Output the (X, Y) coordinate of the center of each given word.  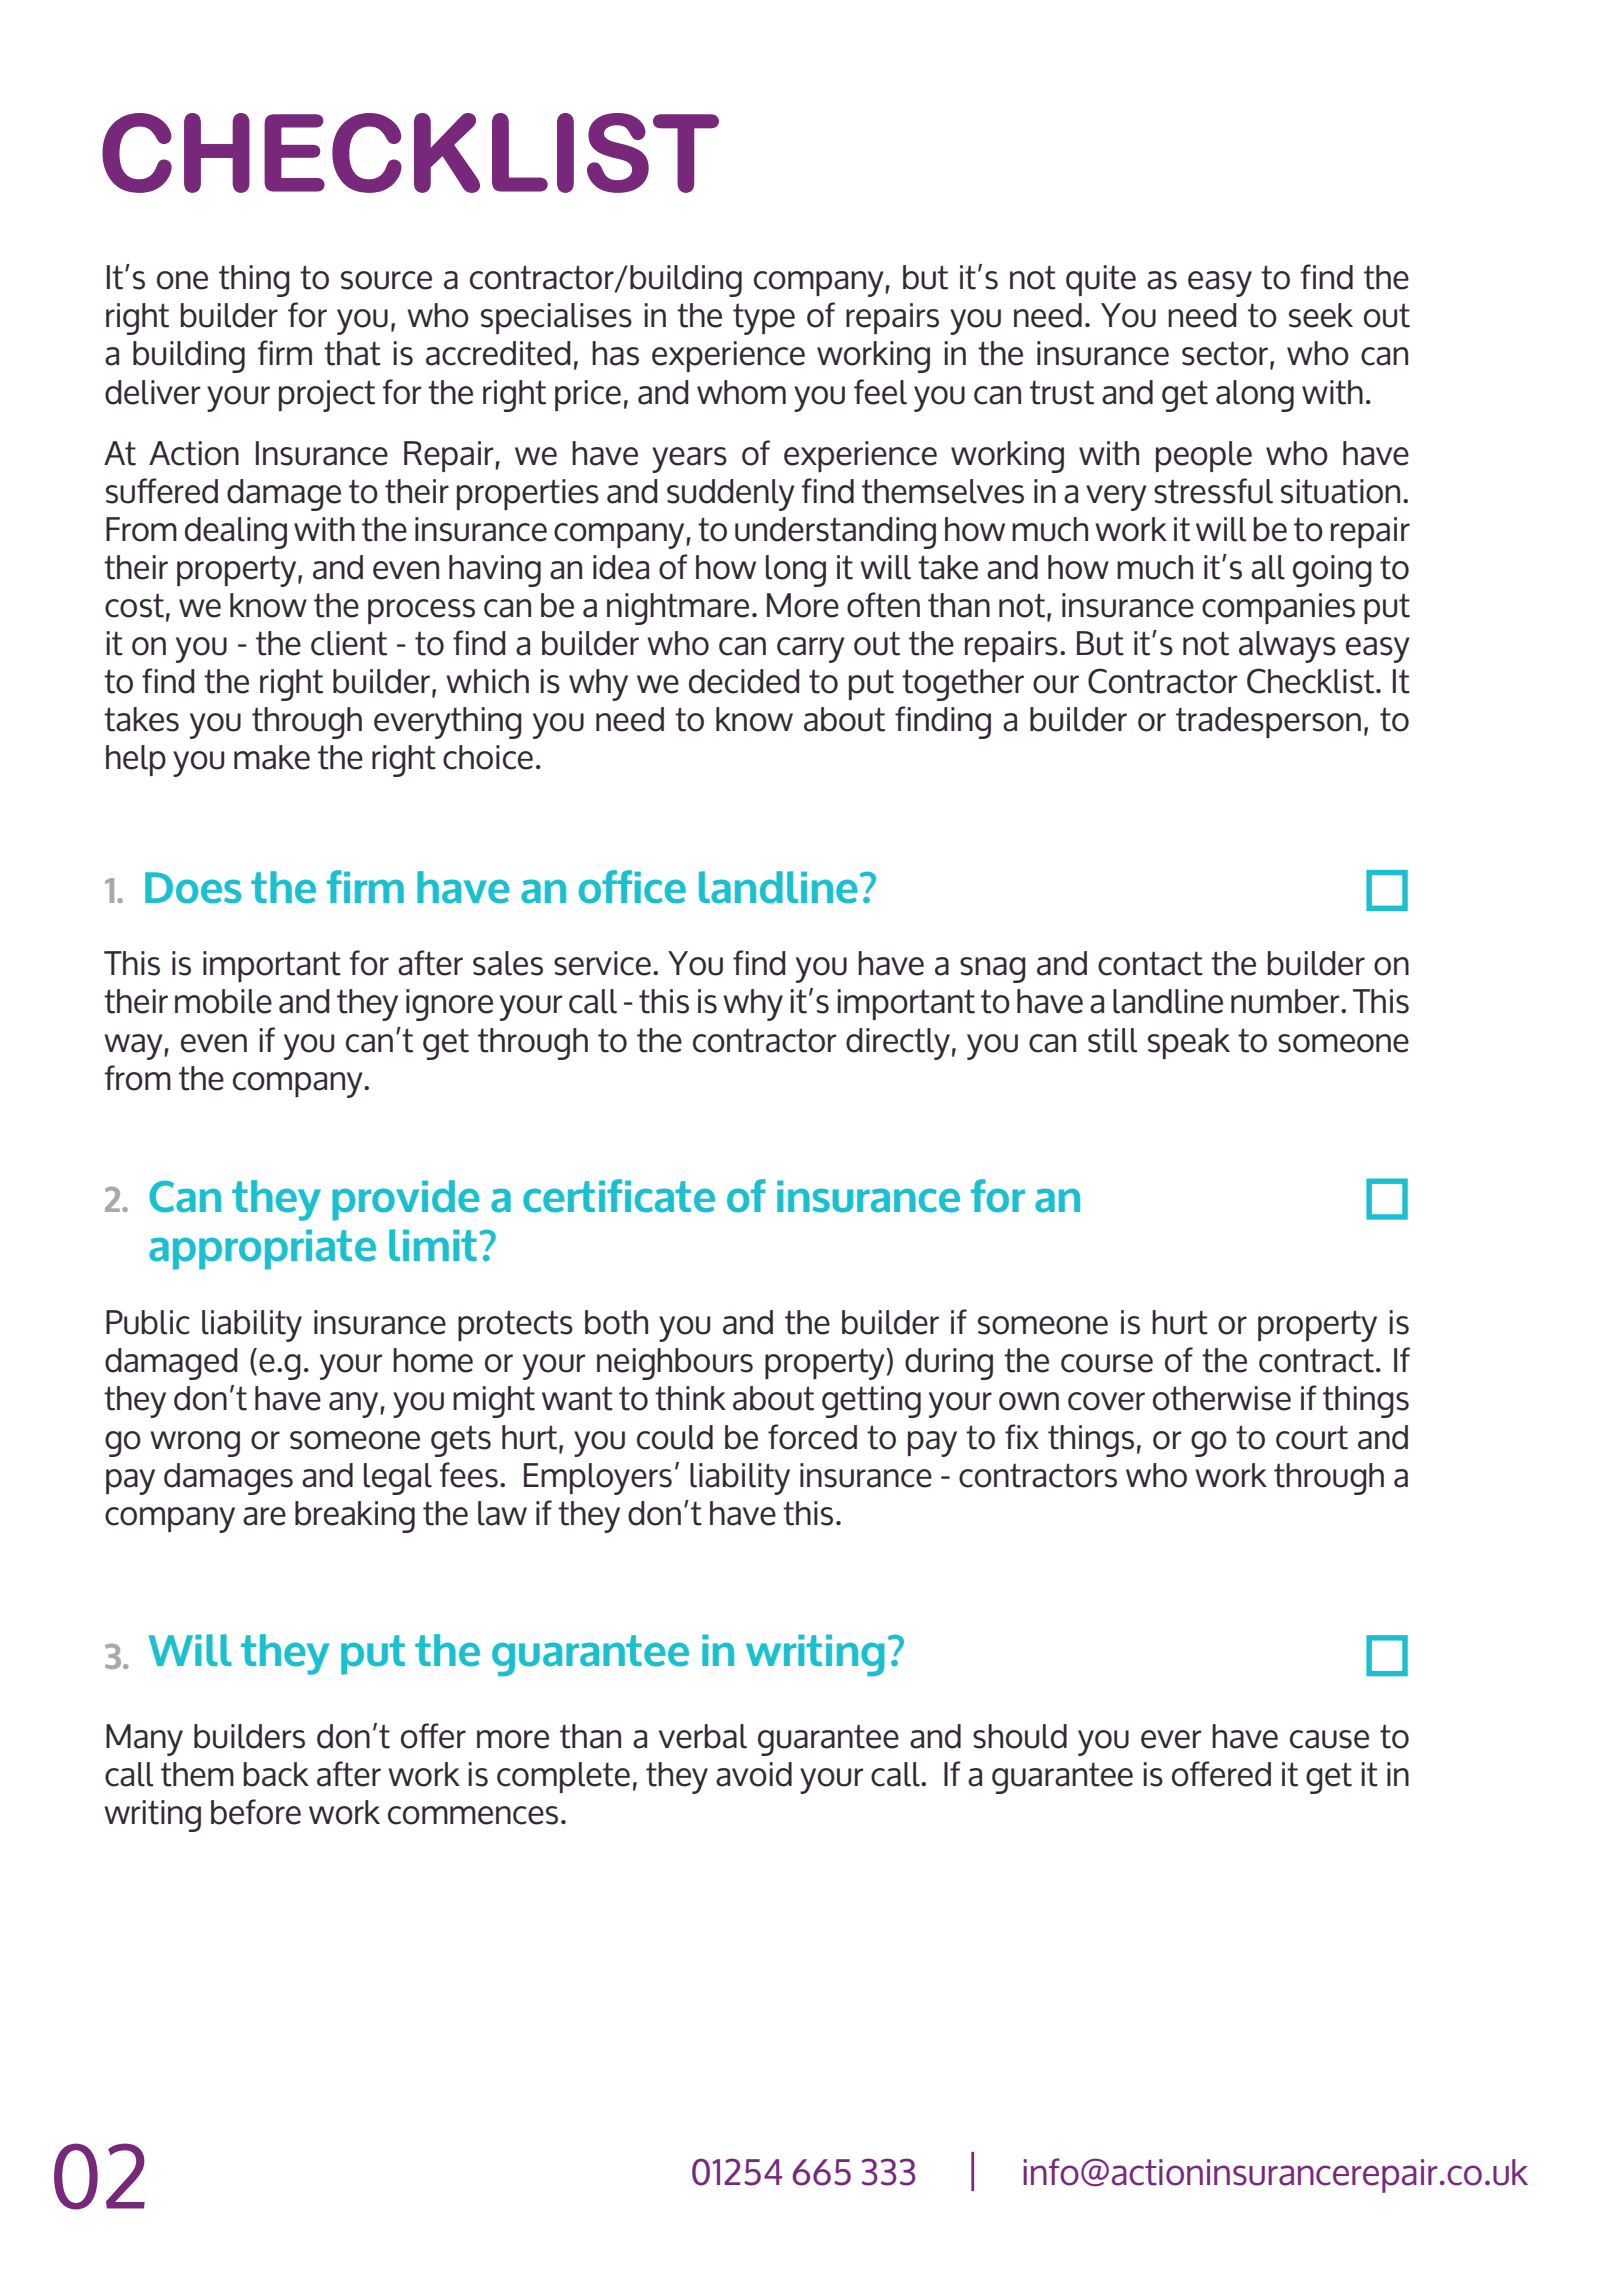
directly (898, 1044)
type (764, 319)
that (352, 353)
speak (1189, 1044)
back (276, 1774)
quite (1101, 281)
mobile (223, 1001)
